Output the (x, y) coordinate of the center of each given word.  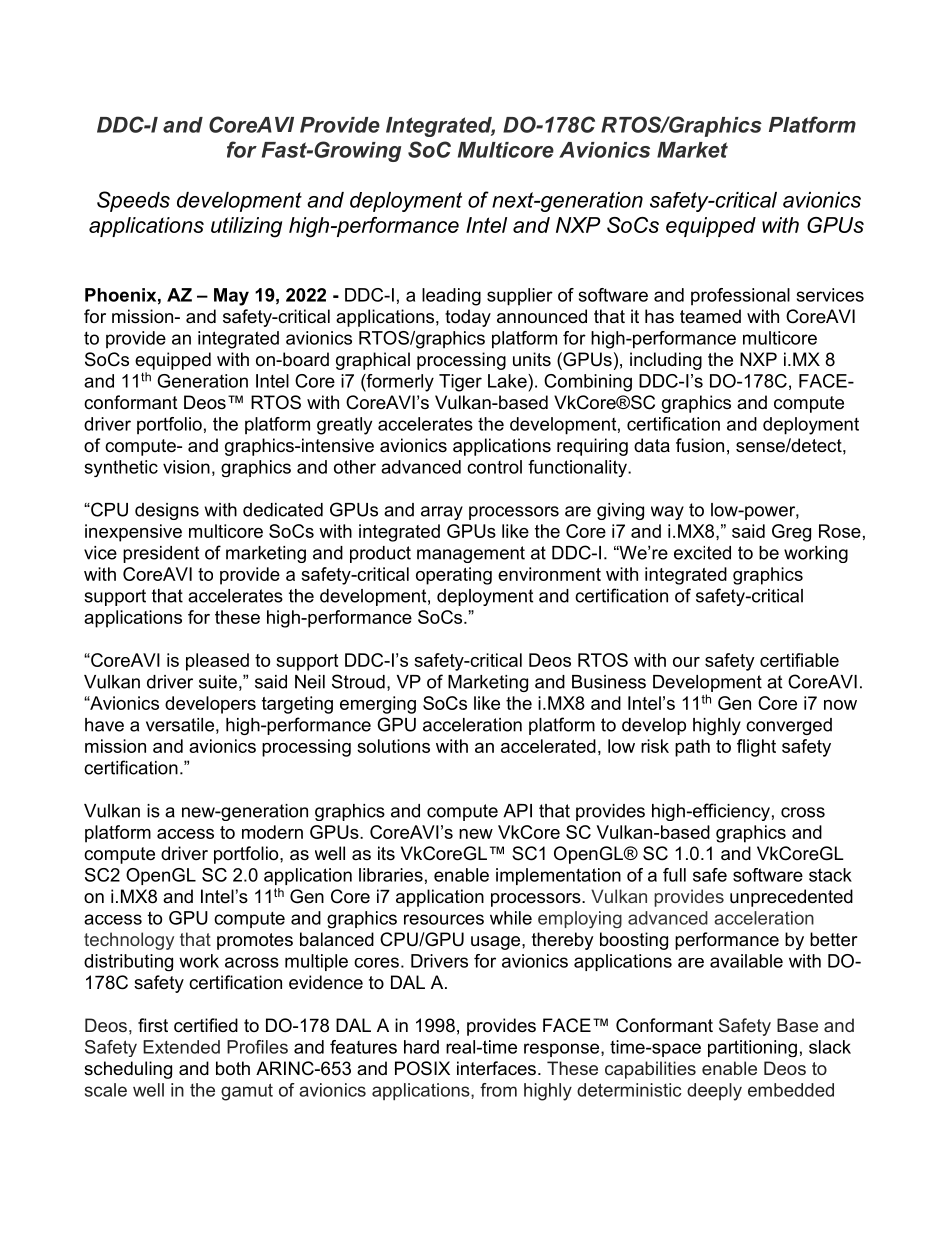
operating (454, 576)
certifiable (799, 660)
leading (451, 297)
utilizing (246, 227)
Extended (181, 1047)
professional (740, 297)
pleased (217, 662)
